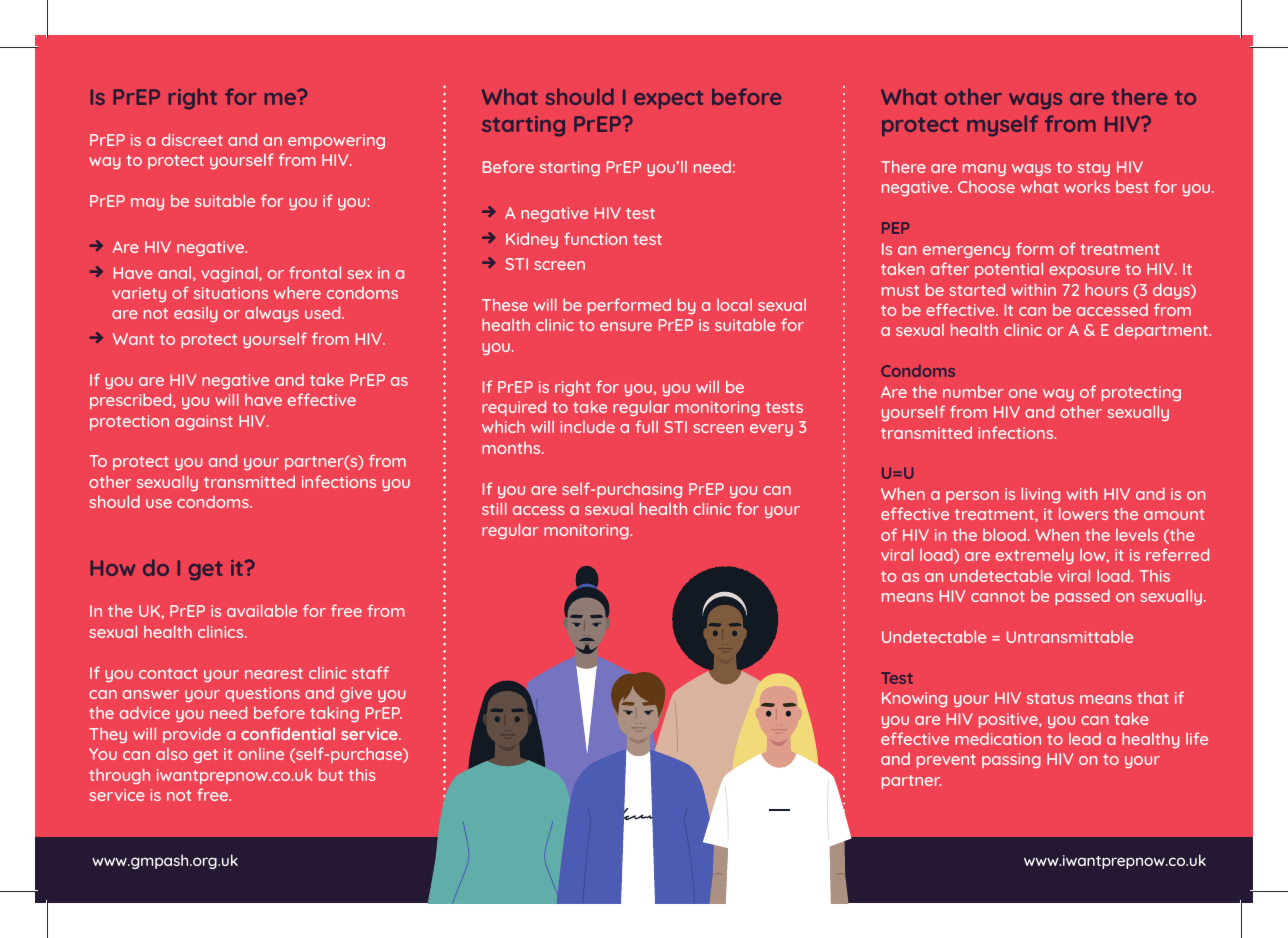  I want to click on ensure, so click(626, 326).
